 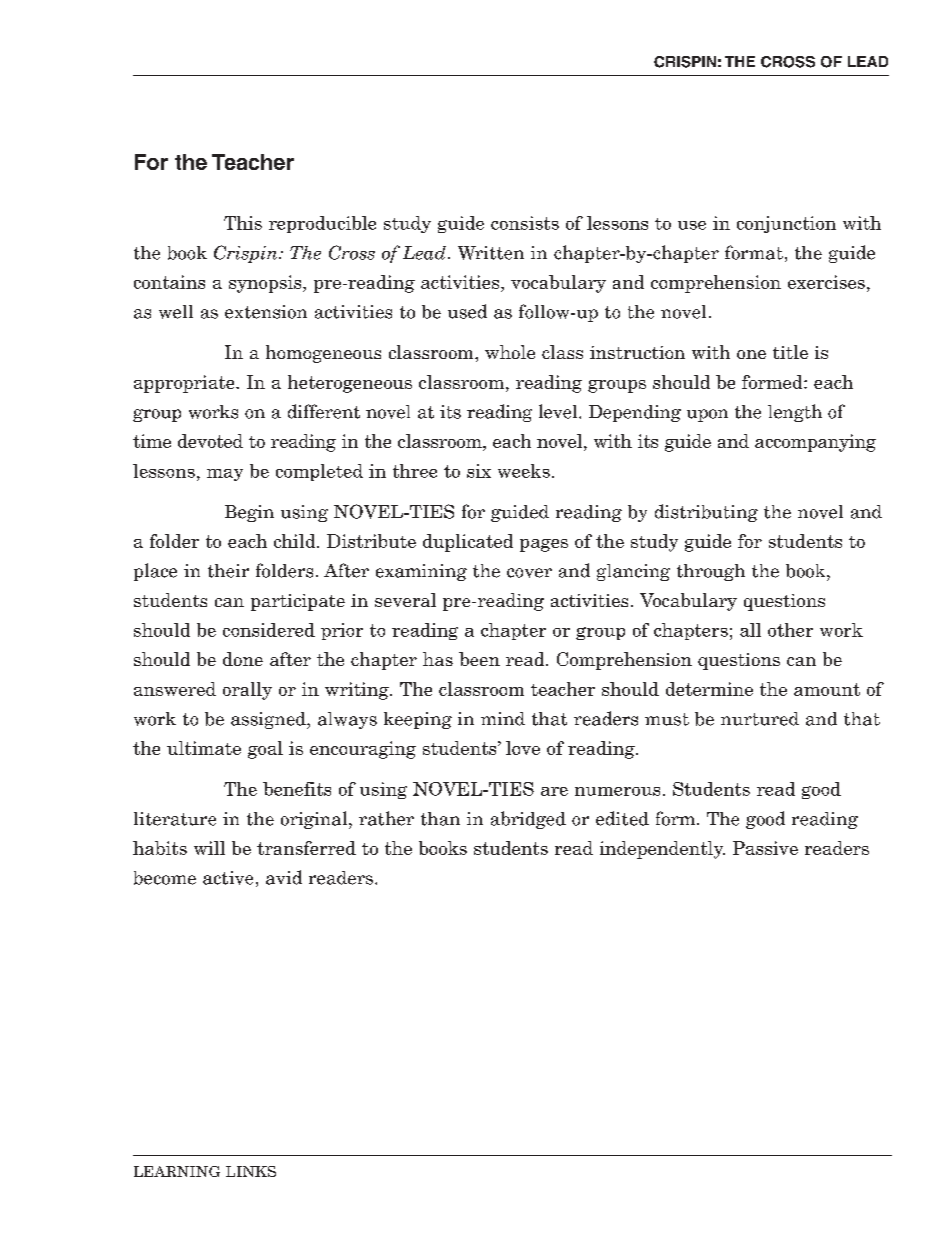 What do you see at coordinates (662, 850) in the page?
I see `independently` at bounding box center [662, 850].
